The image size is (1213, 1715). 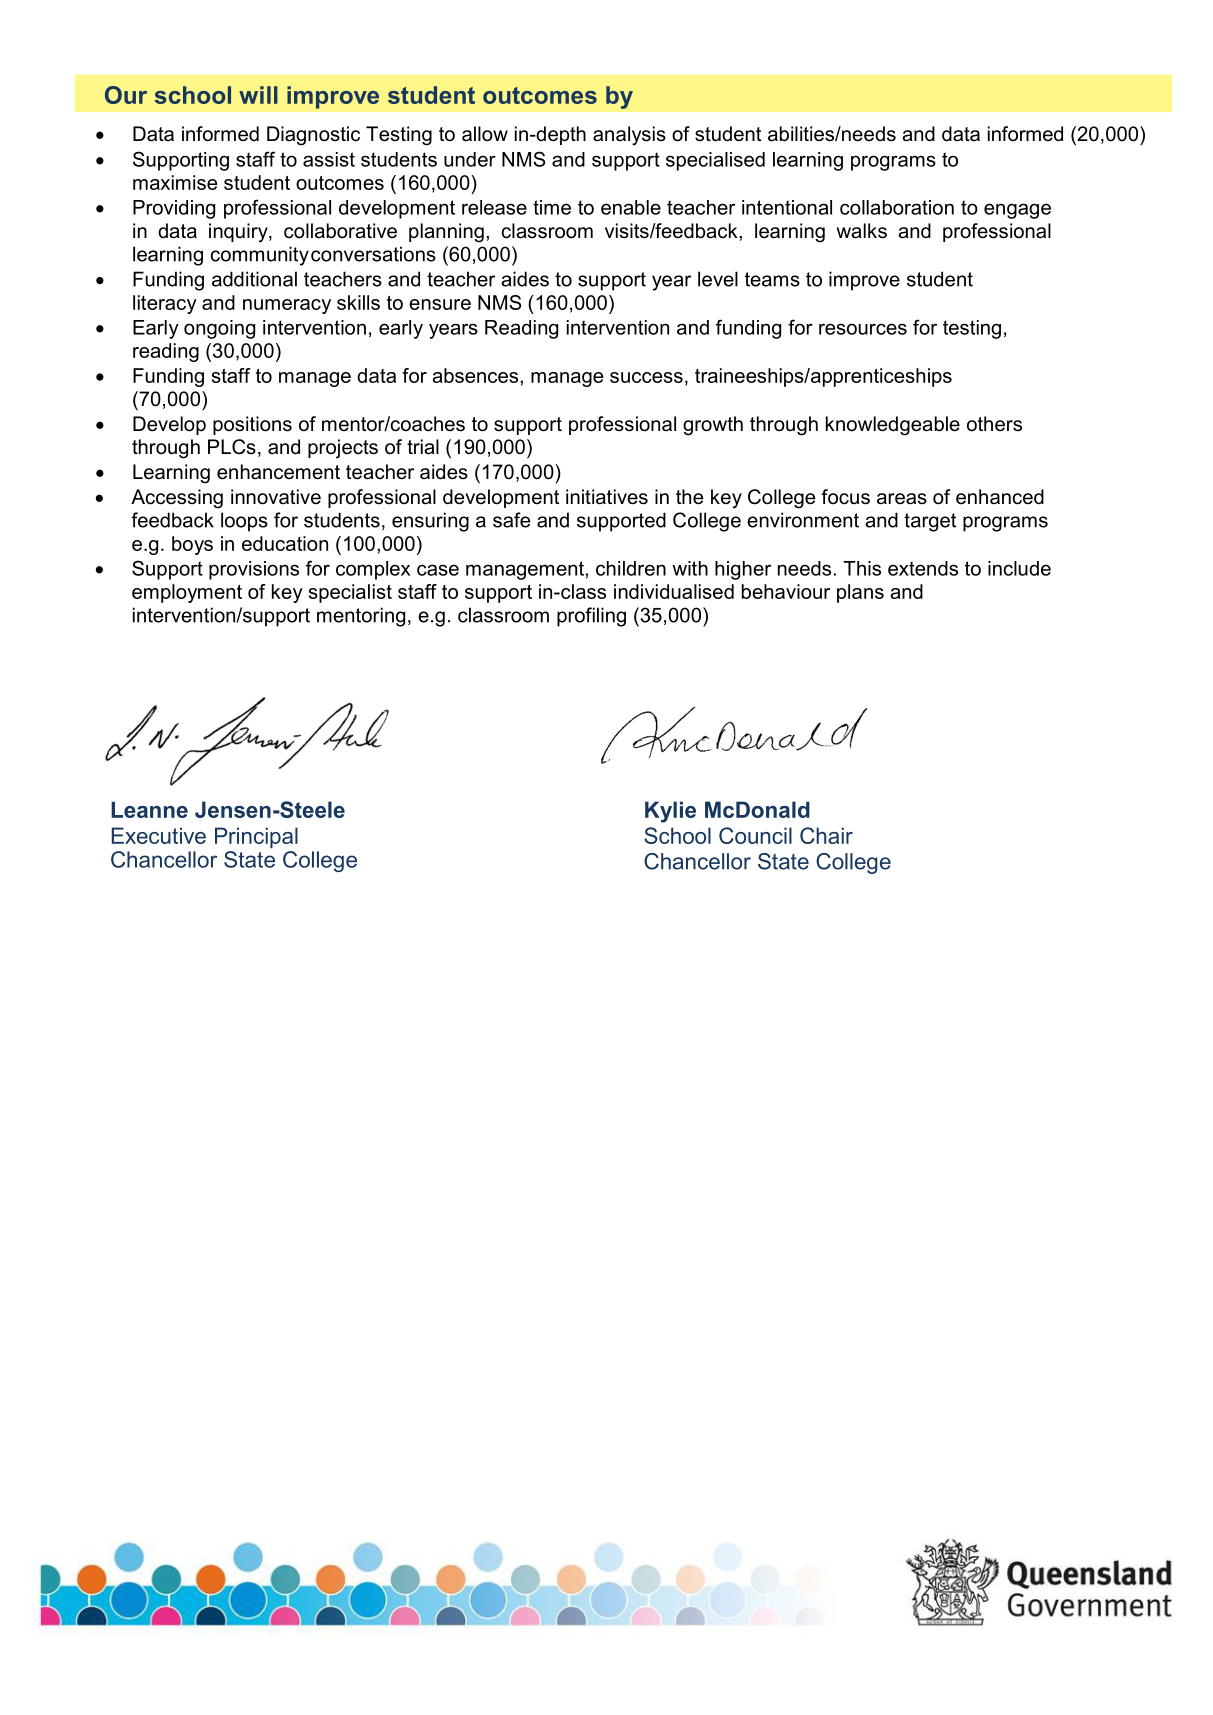 I want to click on will, so click(x=258, y=95).
